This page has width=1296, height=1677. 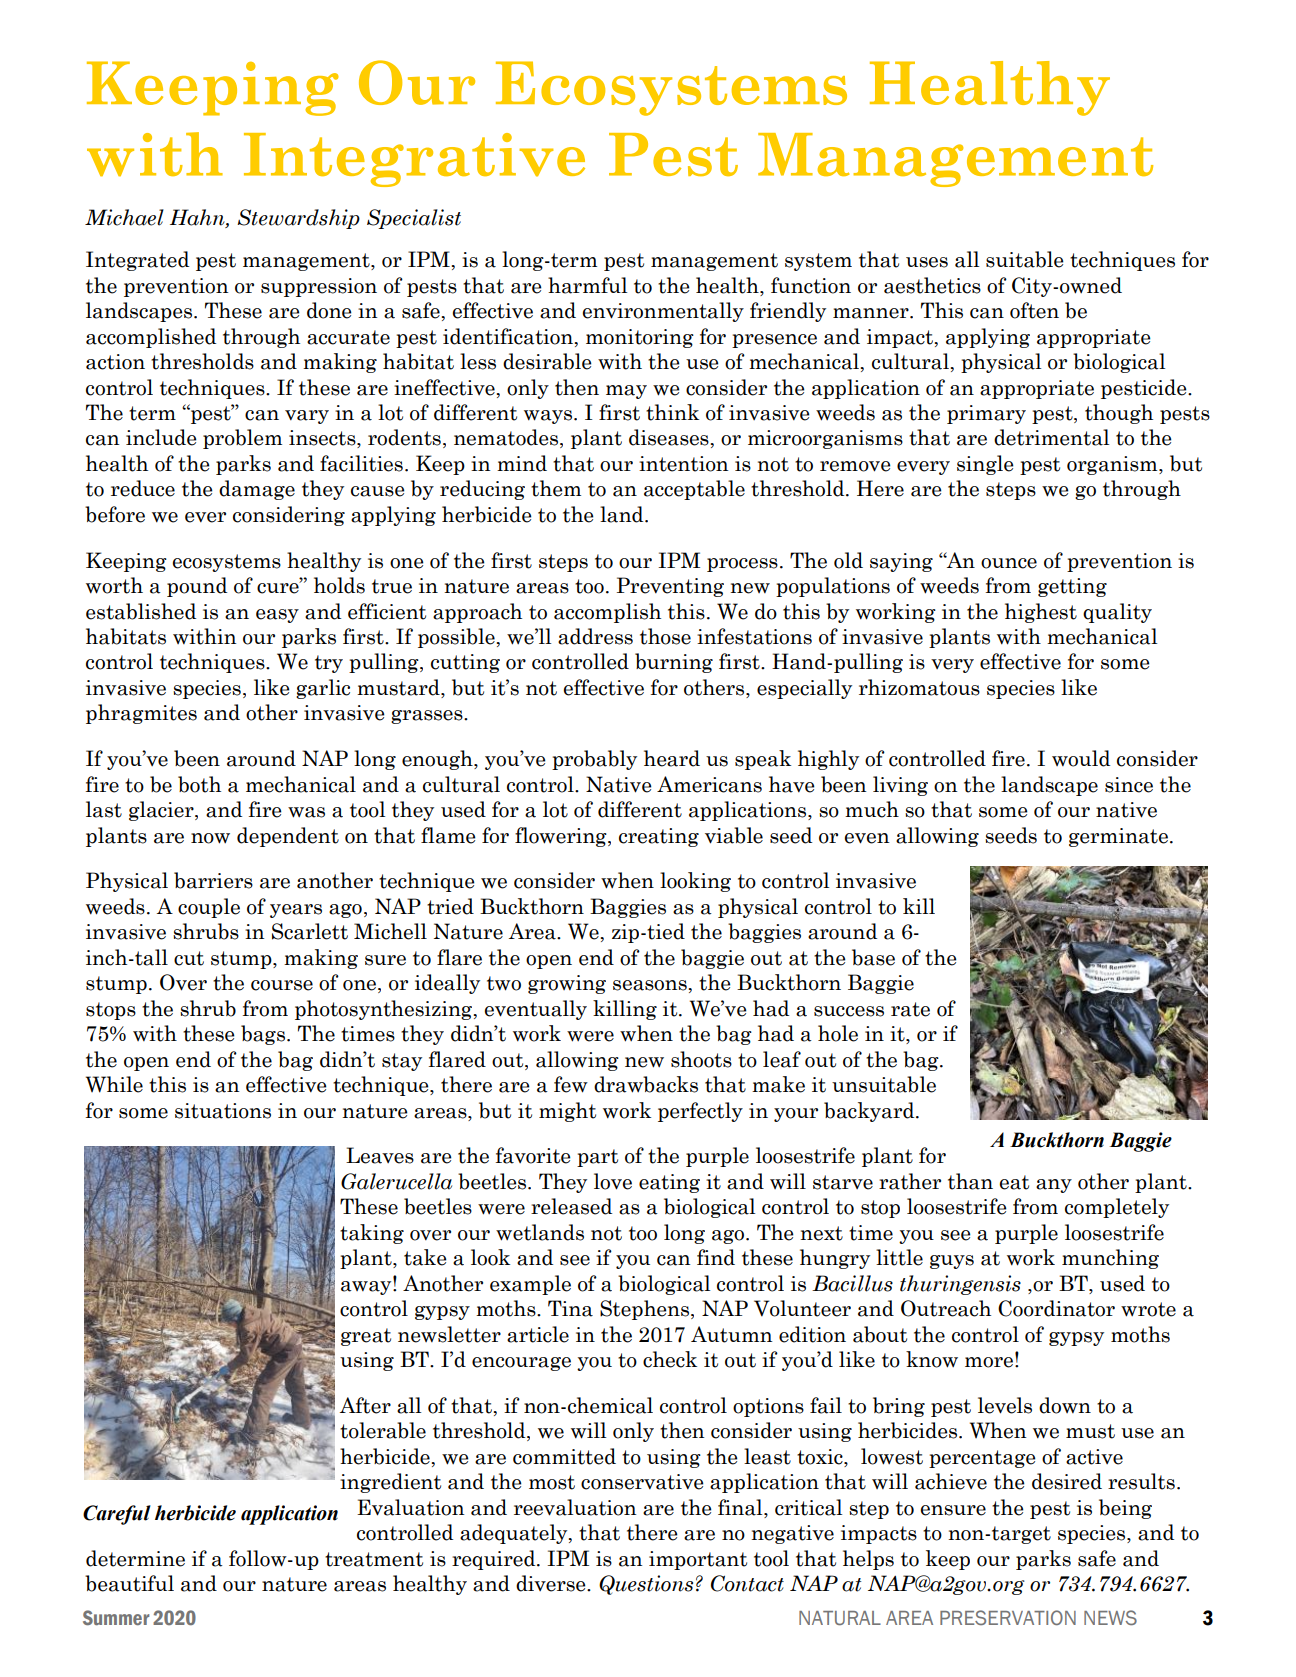 What do you see at coordinates (927, 262) in the page?
I see `uses` at bounding box center [927, 262].
